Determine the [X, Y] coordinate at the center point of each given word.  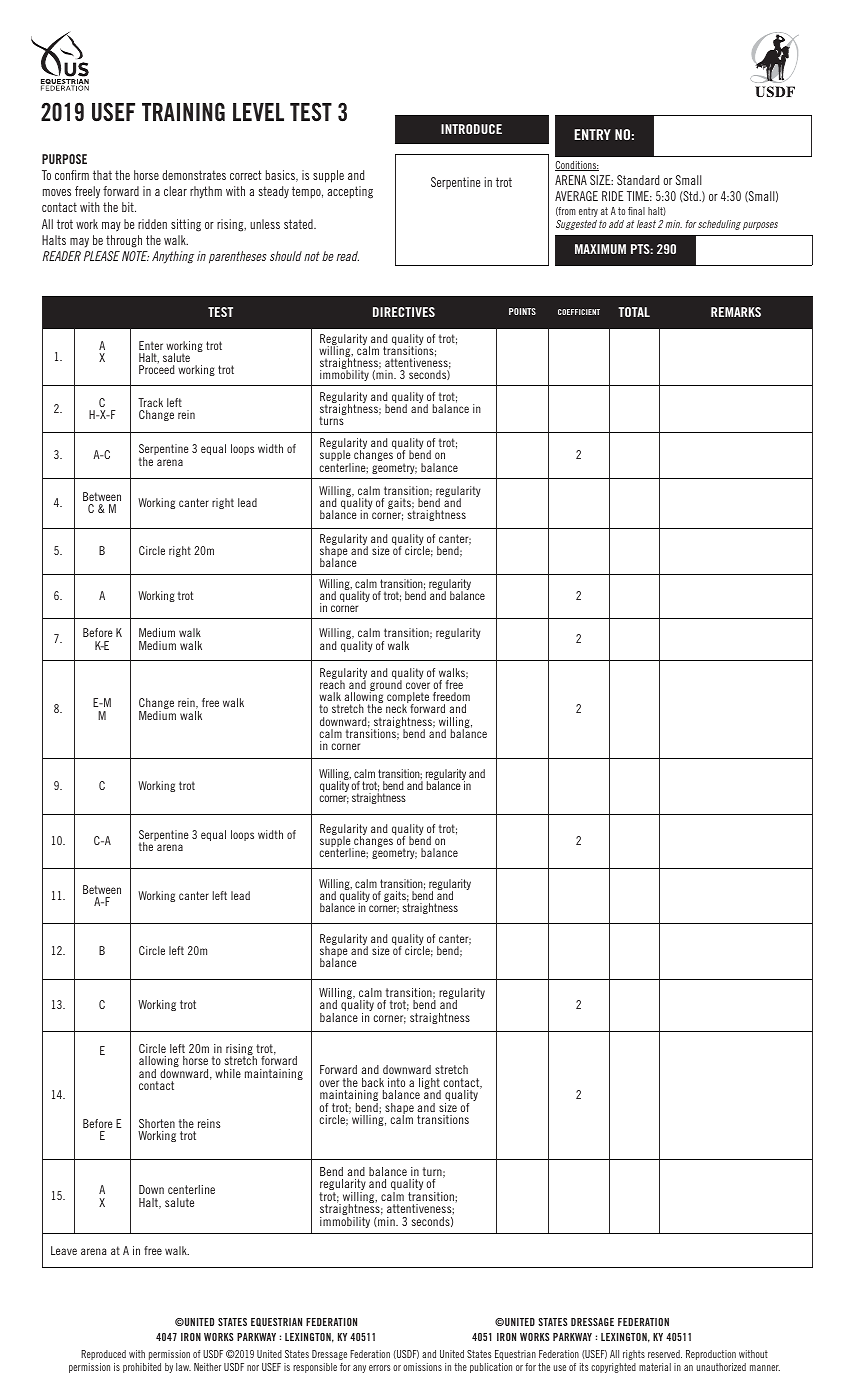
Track [150, 402]
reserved [665, 1354]
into [396, 1082]
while [228, 1073]
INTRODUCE [471, 129]
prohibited [142, 1368]
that [102, 175]
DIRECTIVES [404, 312]
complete [408, 699]
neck [396, 708]
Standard [638, 180]
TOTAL [634, 312]
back [373, 1082]
